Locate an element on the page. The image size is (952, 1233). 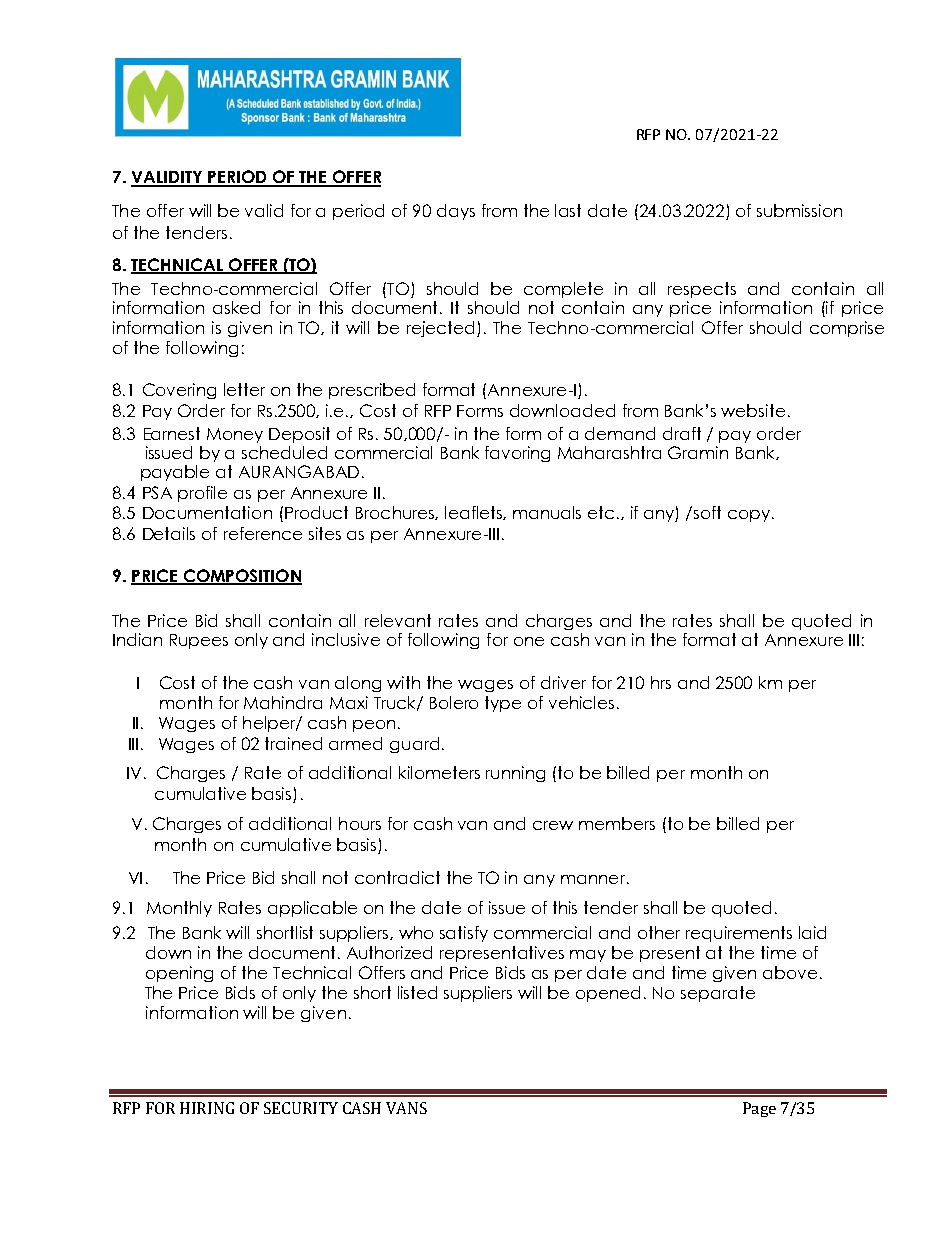
Page is located at coordinates (759, 1109).
